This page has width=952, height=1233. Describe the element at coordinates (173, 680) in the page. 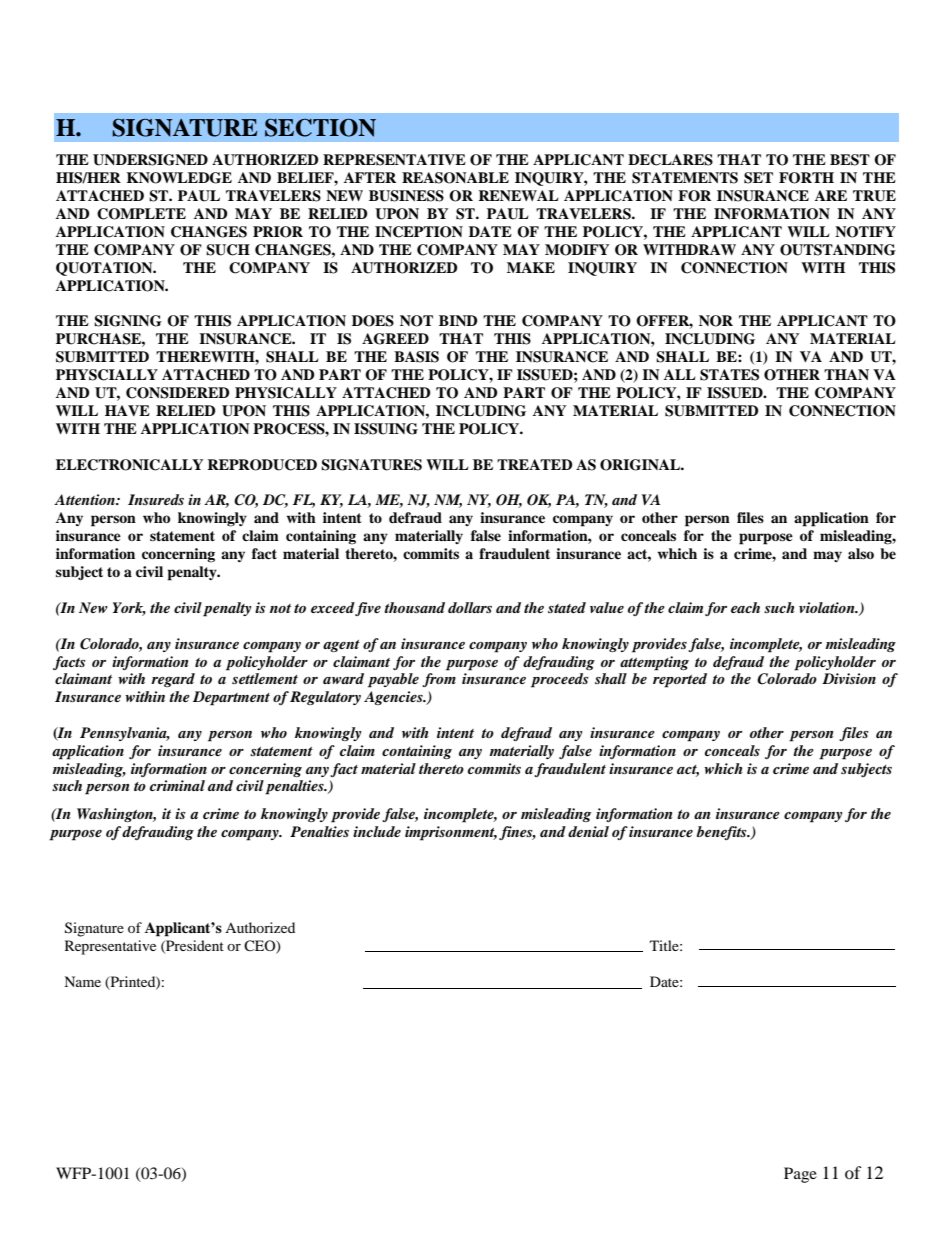

I see `regard` at that location.
